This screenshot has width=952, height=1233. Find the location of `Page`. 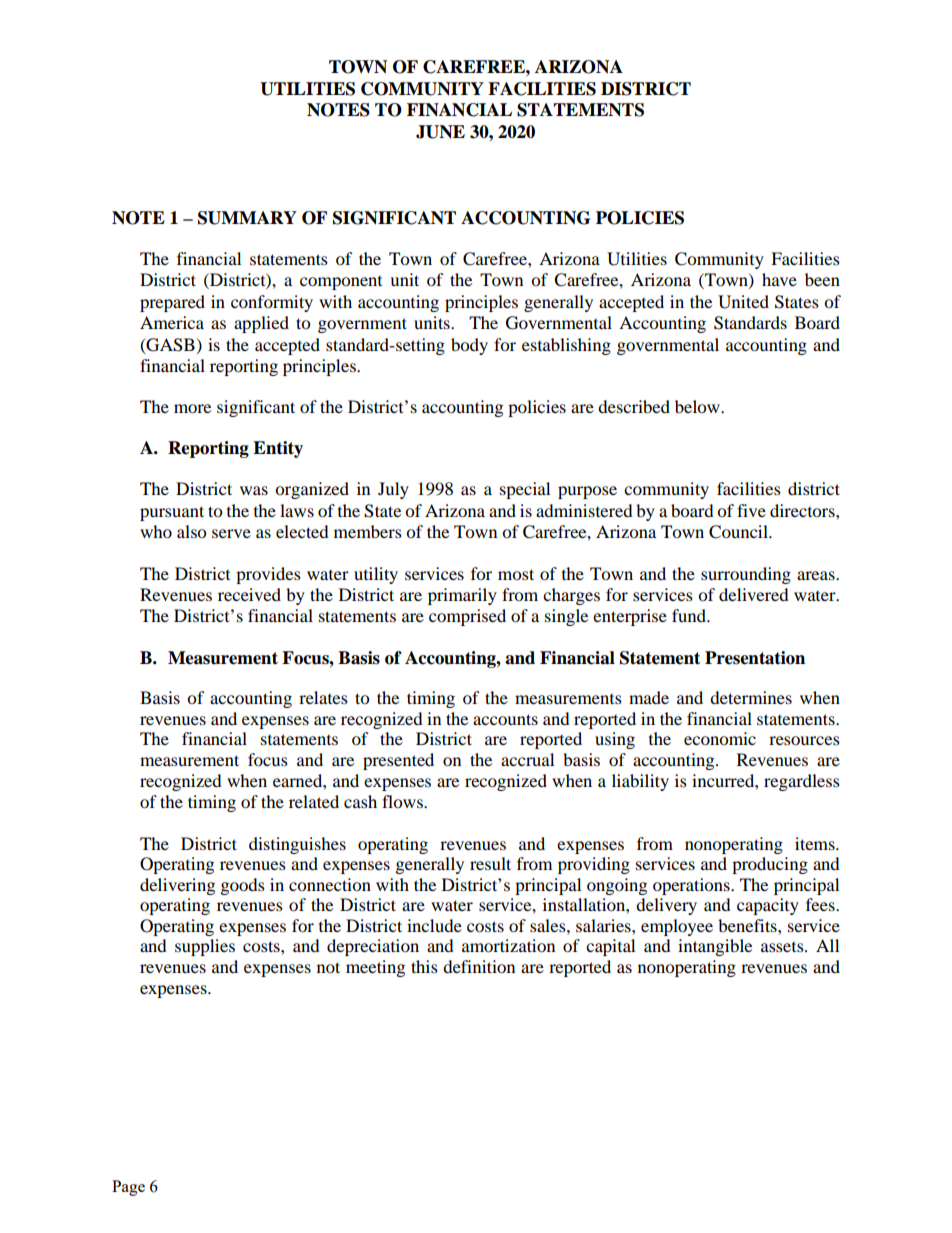

Page is located at coordinates (128, 1188).
